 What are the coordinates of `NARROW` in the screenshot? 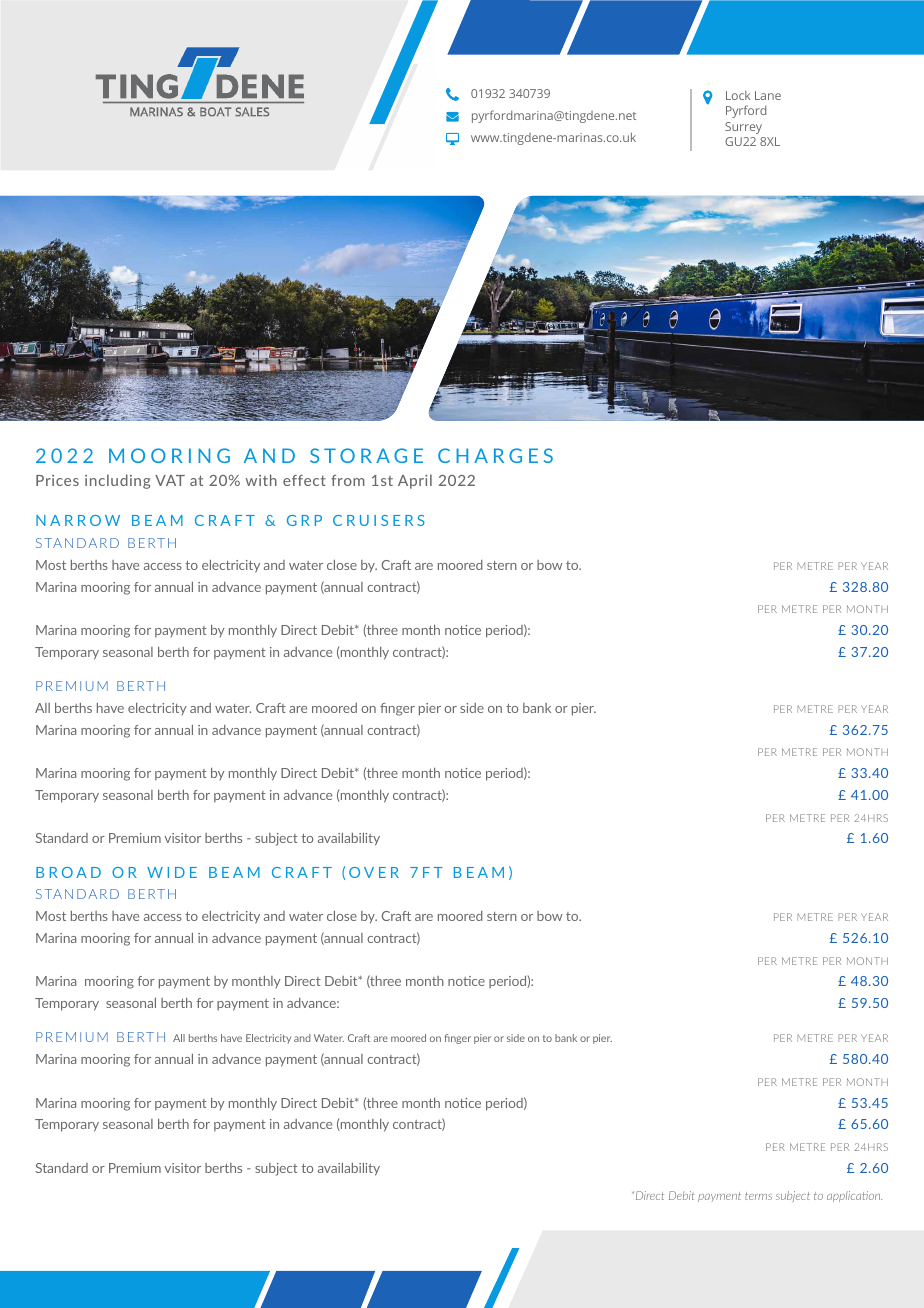 It's located at (78, 520).
